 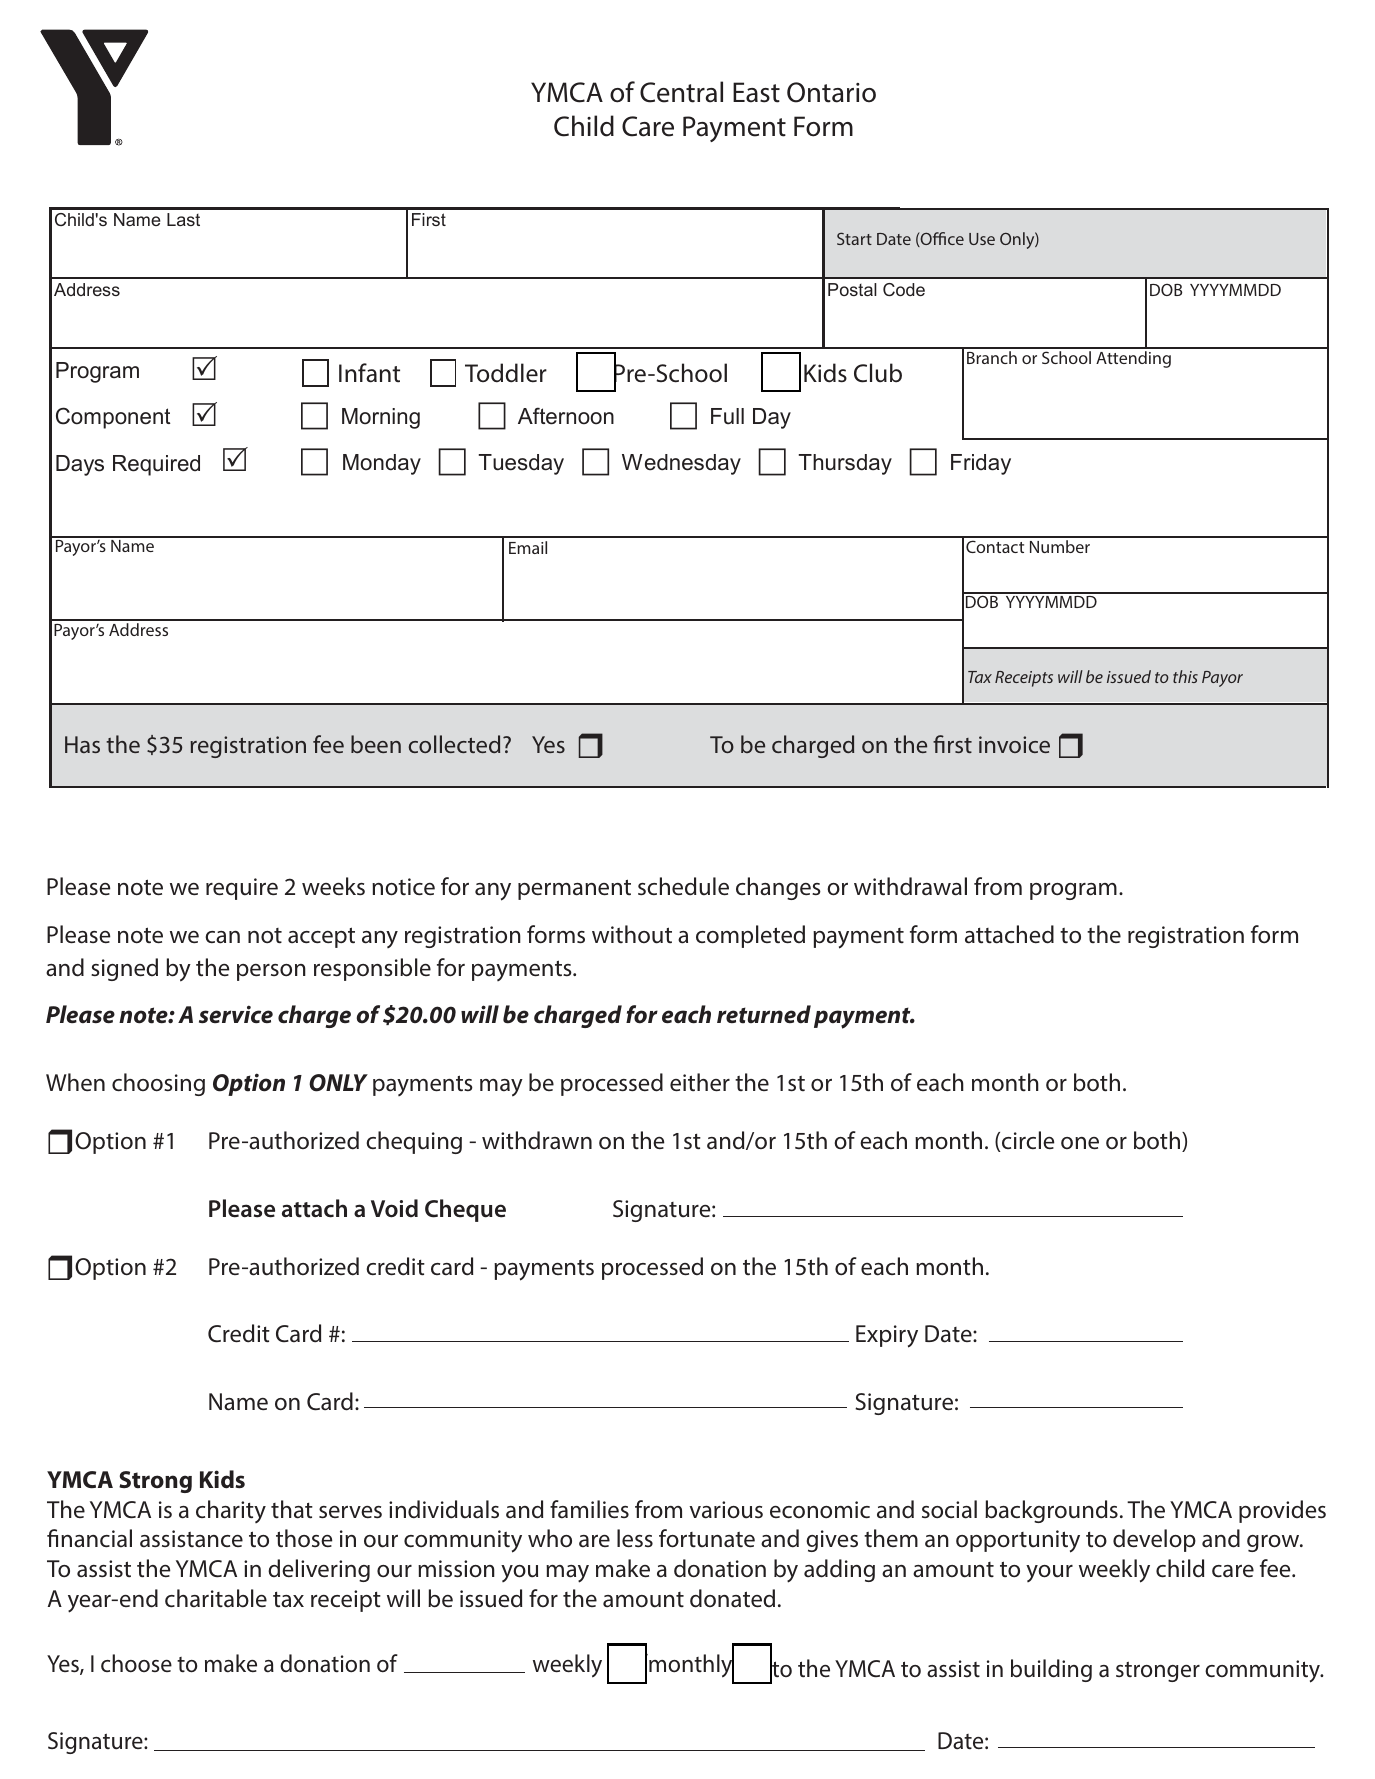 What do you see at coordinates (183, 219) in the page?
I see `Last` at bounding box center [183, 219].
